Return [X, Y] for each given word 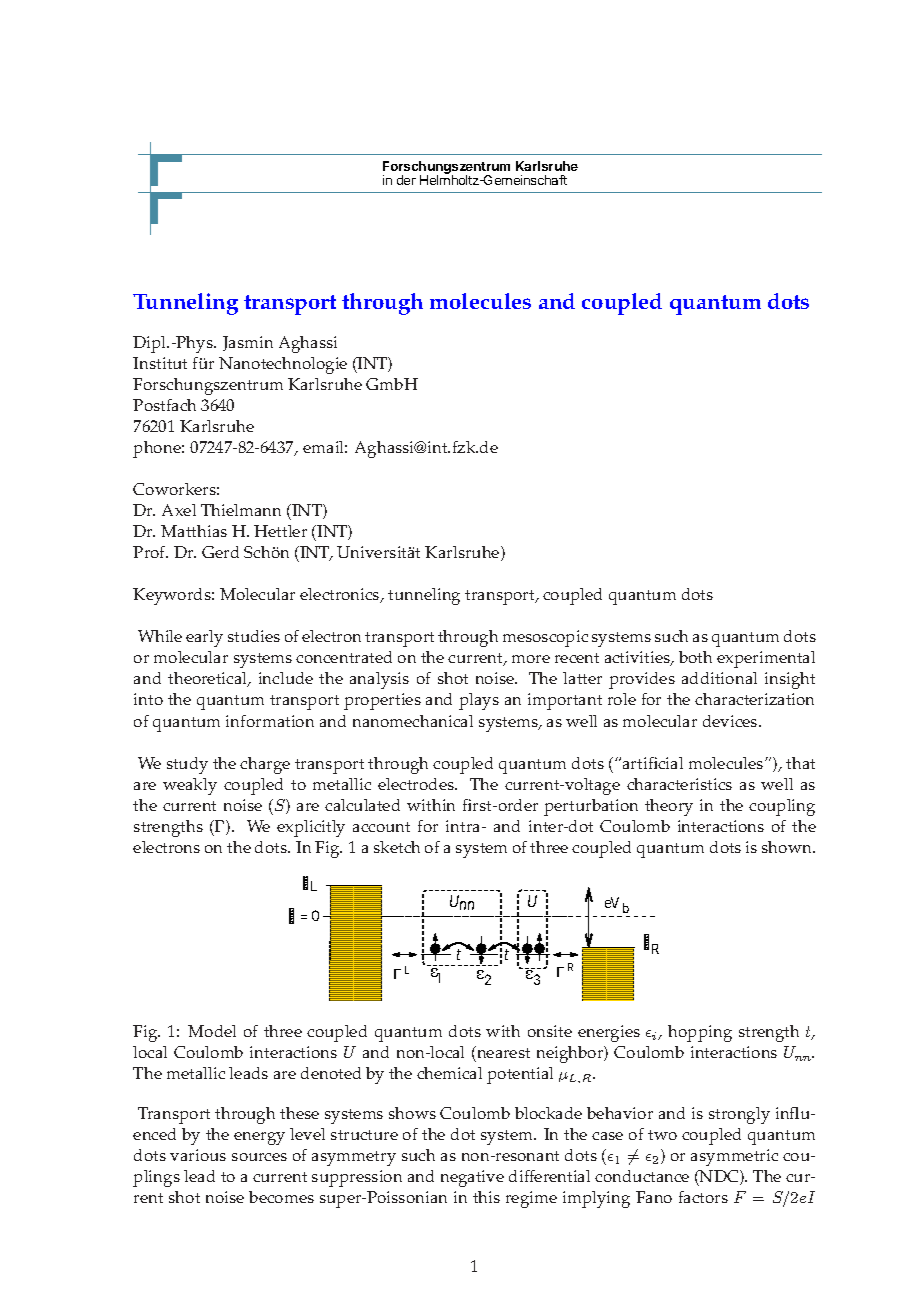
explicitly [311, 828]
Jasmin [248, 343]
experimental [766, 659]
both [695, 657]
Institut [160, 363]
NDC [719, 1178]
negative [472, 1178]
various [198, 1155]
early [204, 638]
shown [788, 847]
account [381, 827]
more [531, 659]
